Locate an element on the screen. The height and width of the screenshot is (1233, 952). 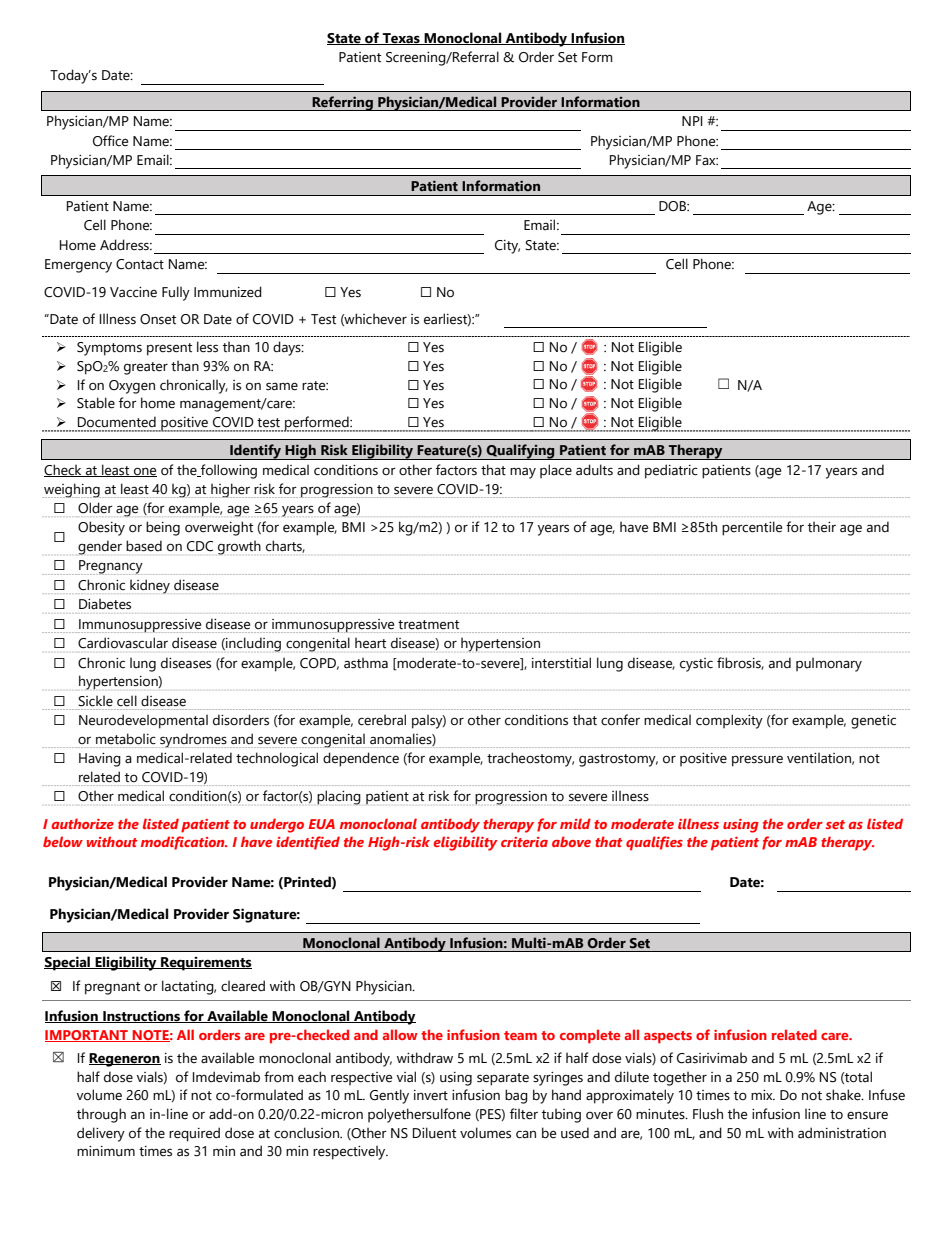
required is located at coordinates (194, 1134).
